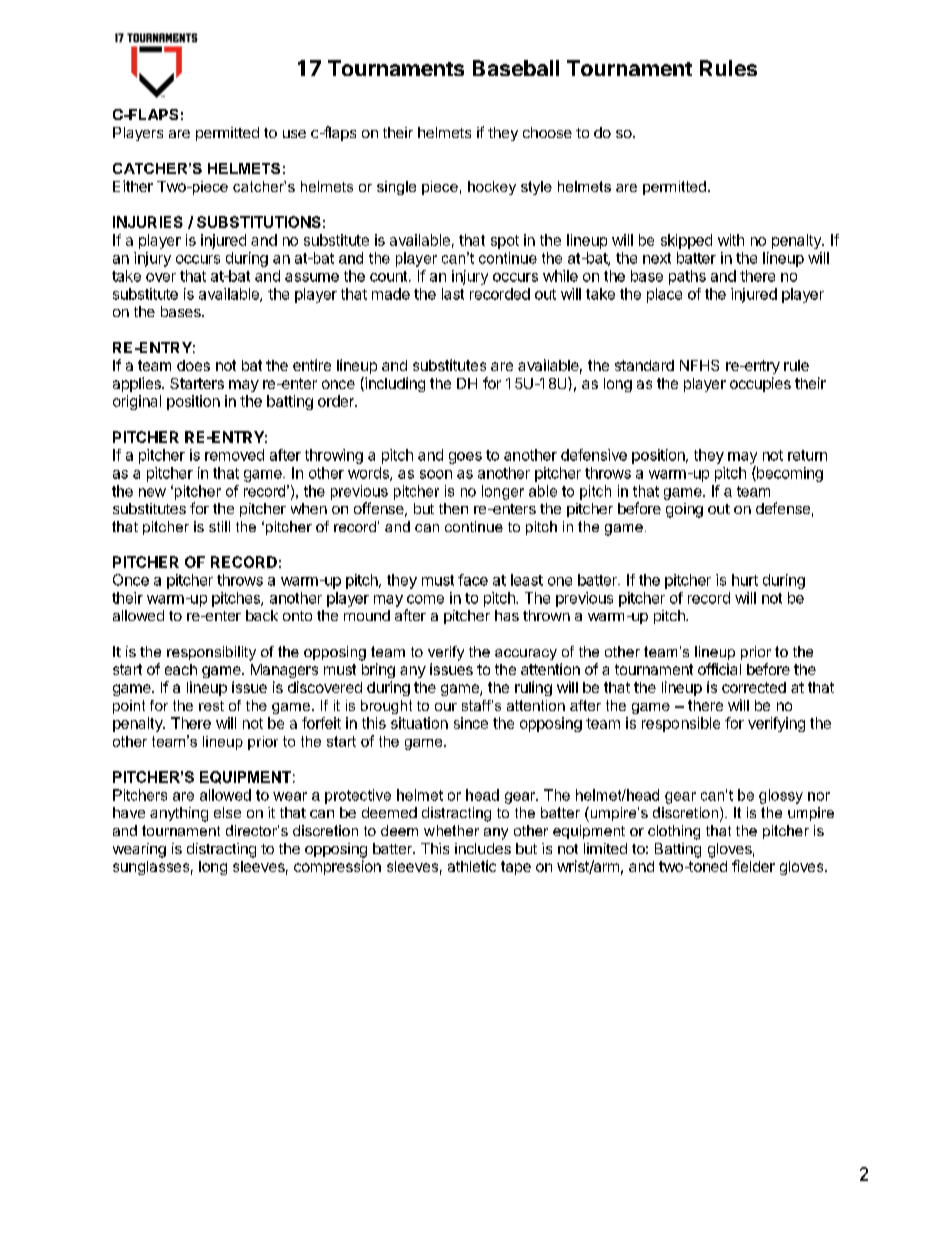 The width and height of the screenshot is (952, 1233). I want to click on hurt, so click(745, 580).
